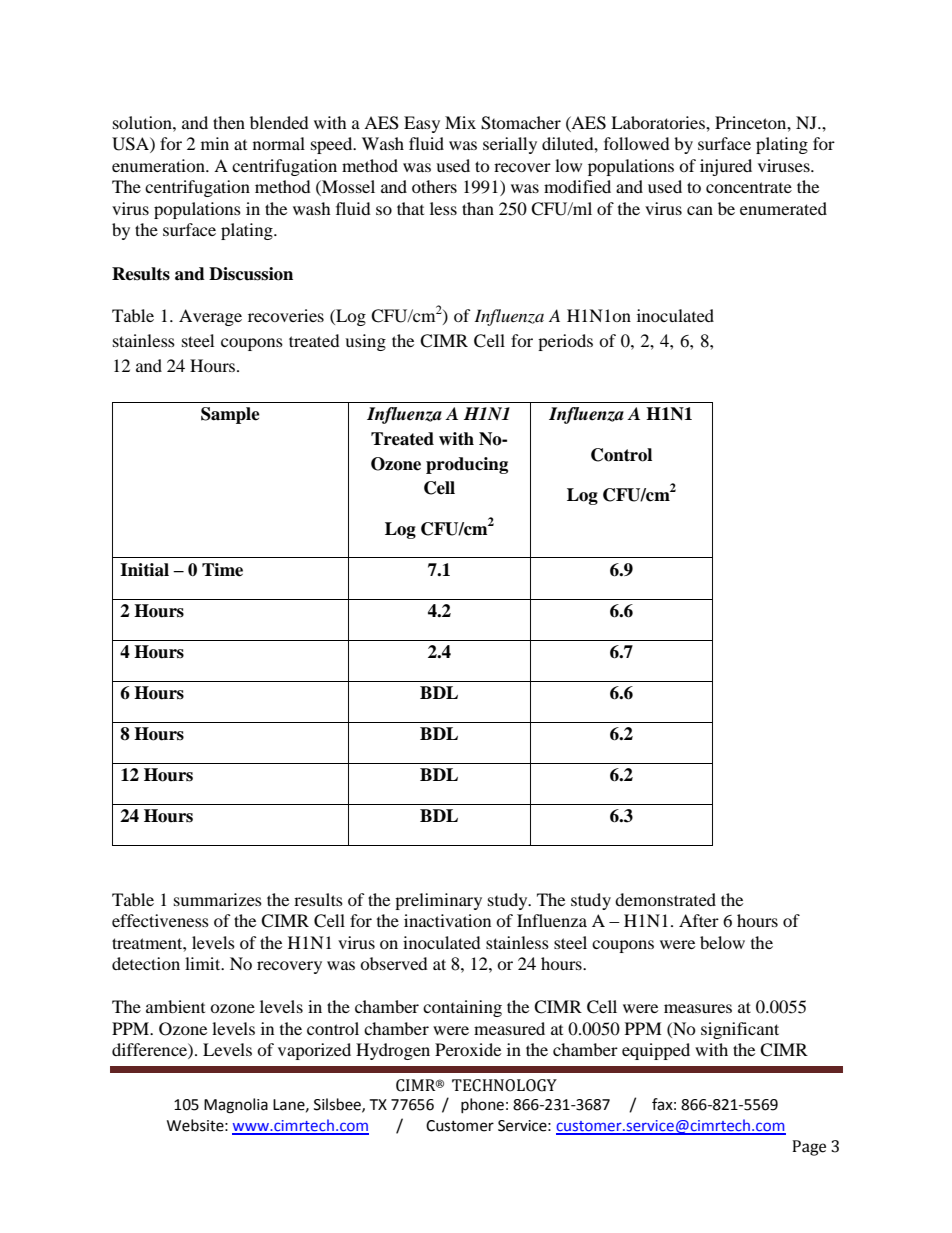 The width and height of the screenshot is (952, 1233). What do you see at coordinates (482, 1105) in the screenshot?
I see `phone` at bounding box center [482, 1105].
